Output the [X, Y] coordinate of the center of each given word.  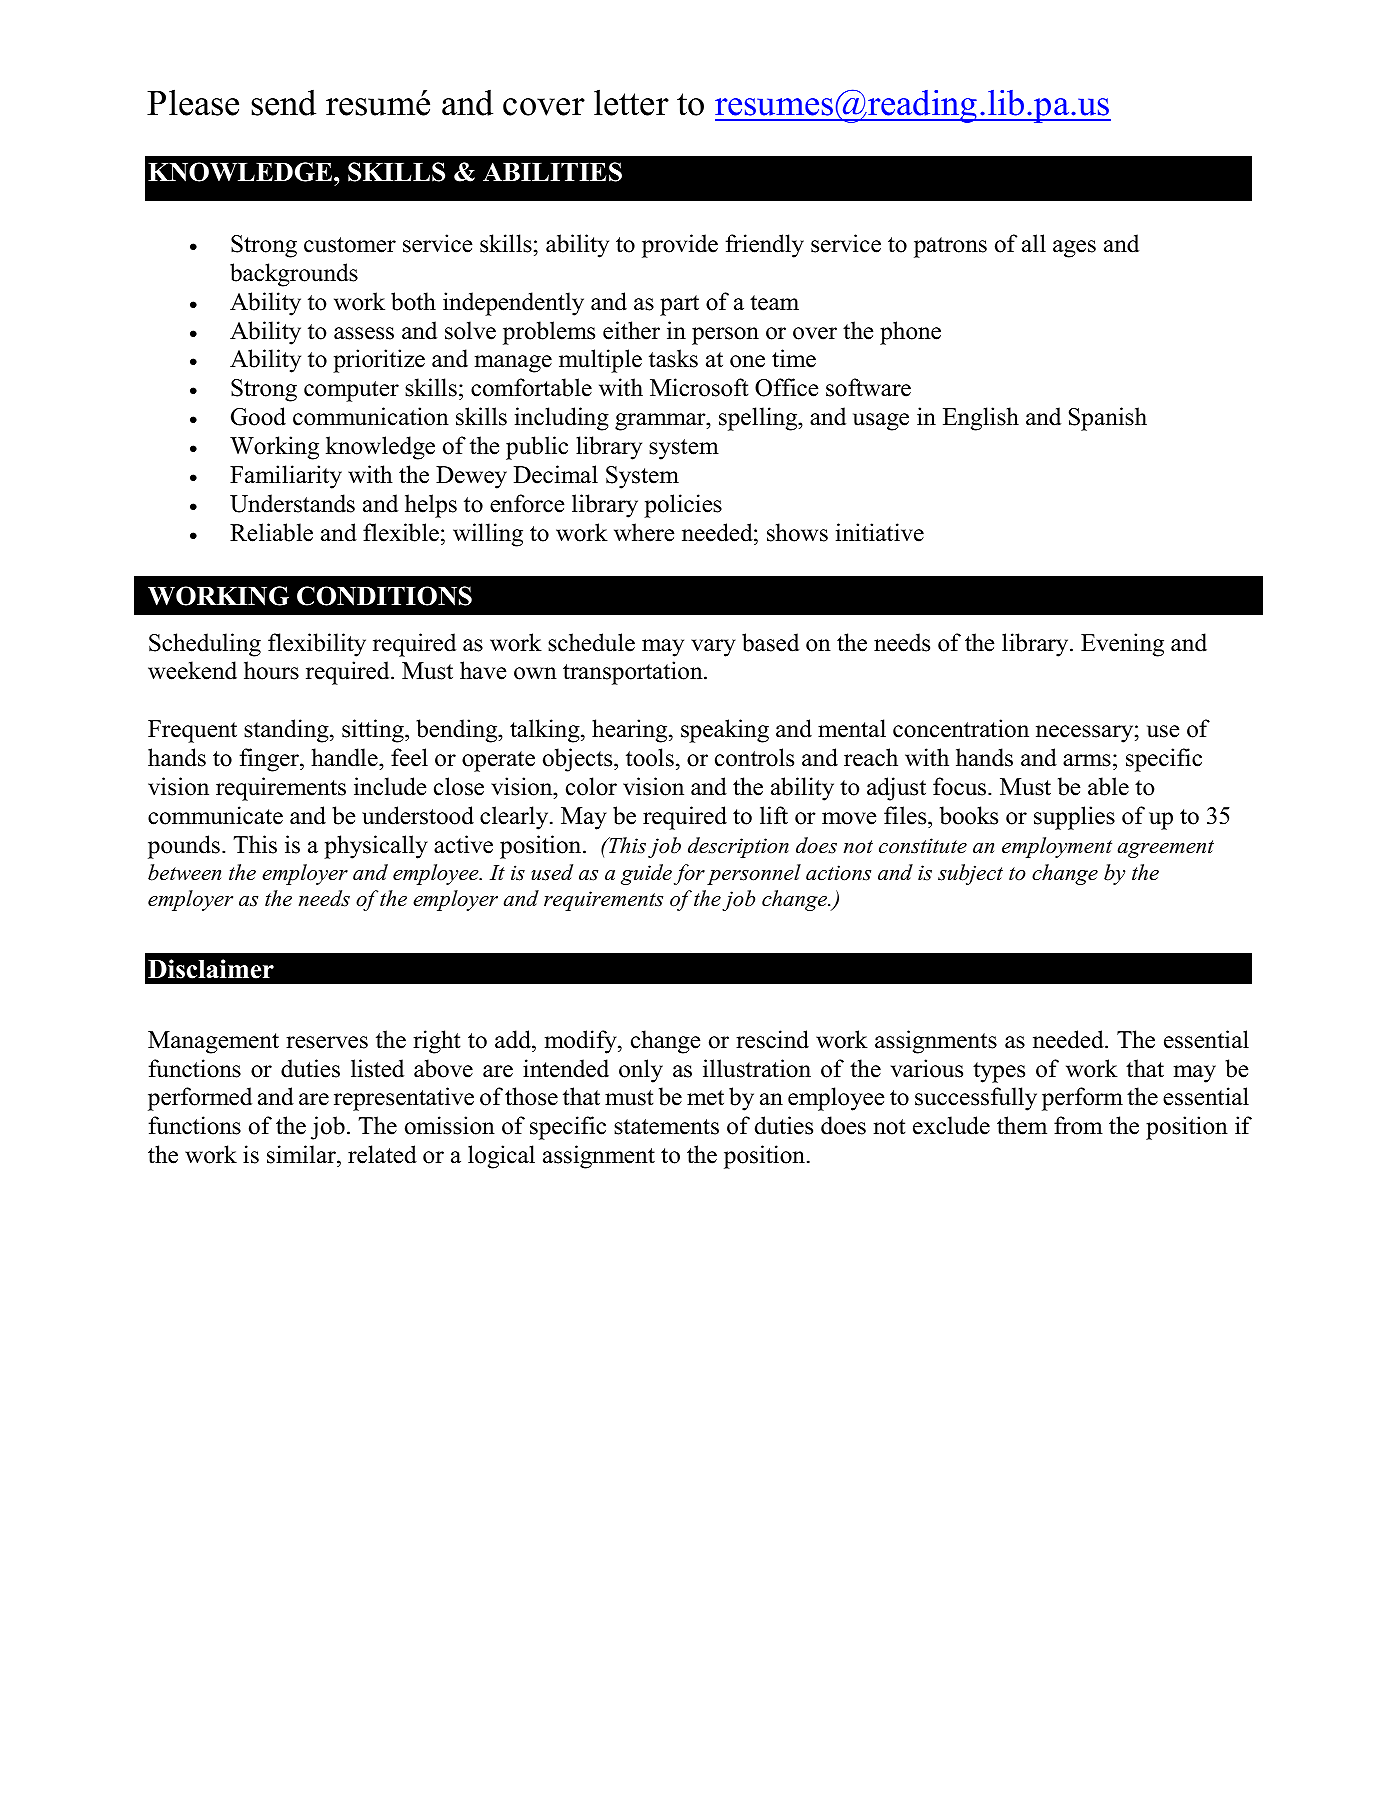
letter [631, 102]
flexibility [317, 645]
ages [1074, 249]
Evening [1122, 645]
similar [302, 1154]
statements [666, 1127]
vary [713, 648]
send [284, 103]
